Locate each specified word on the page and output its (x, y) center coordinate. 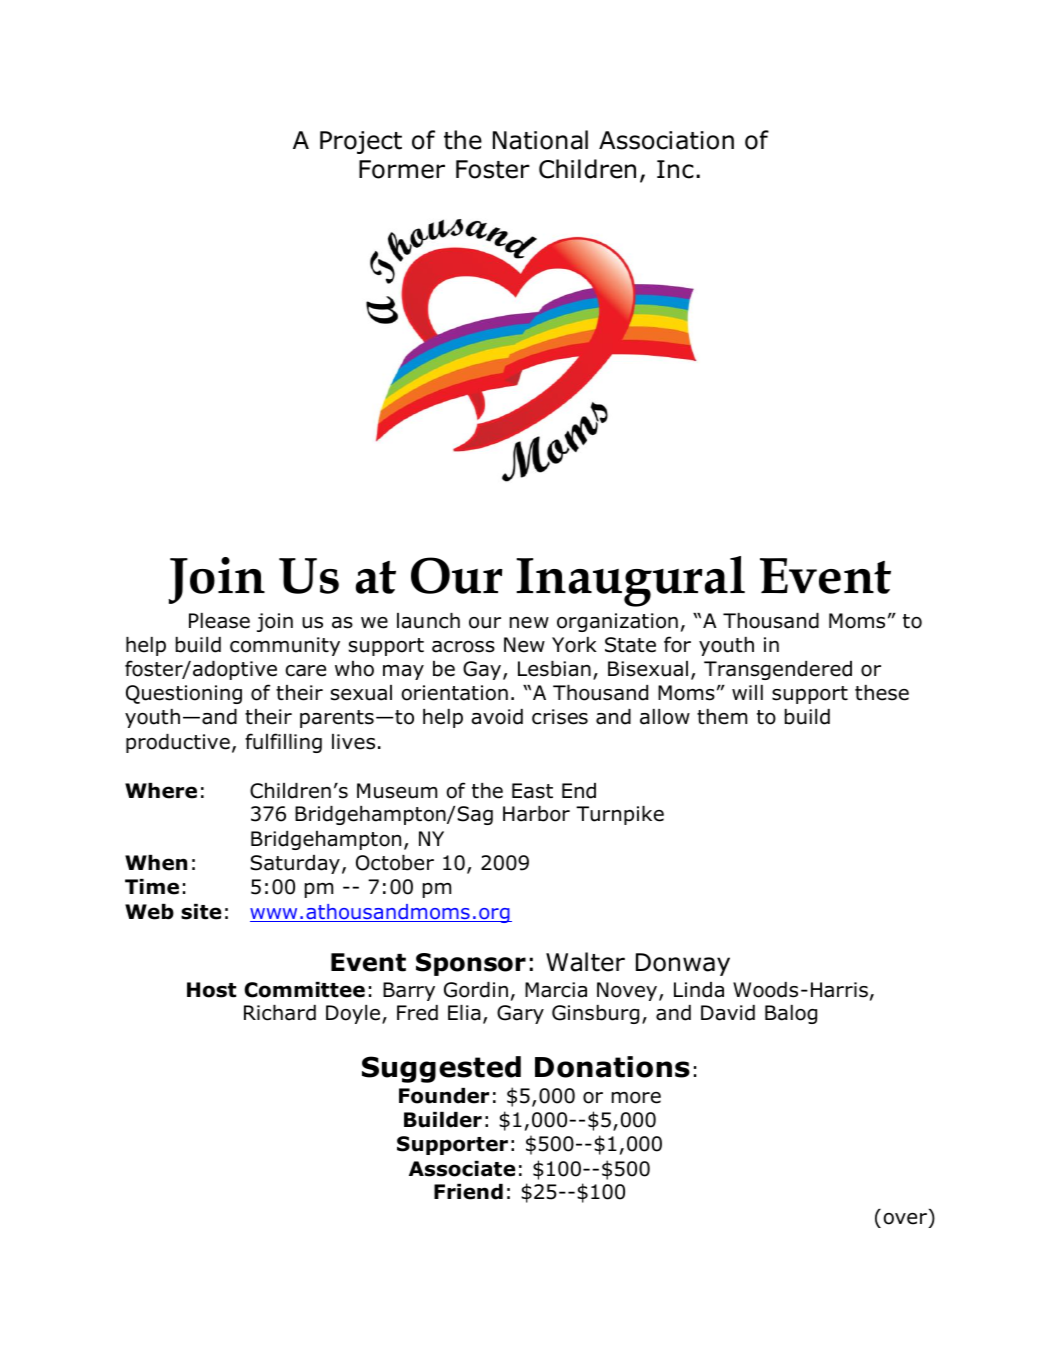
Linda (699, 990)
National (540, 140)
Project (361, 142)
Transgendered (778, 670)
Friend (468, 1192)
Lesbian (554, 669)
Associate (462, 1169)
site (201, 912)
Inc (675, 169)
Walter (585, 962)
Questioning (184, 694)
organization (617, 622)
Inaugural (630, 581)
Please (219, 621)
